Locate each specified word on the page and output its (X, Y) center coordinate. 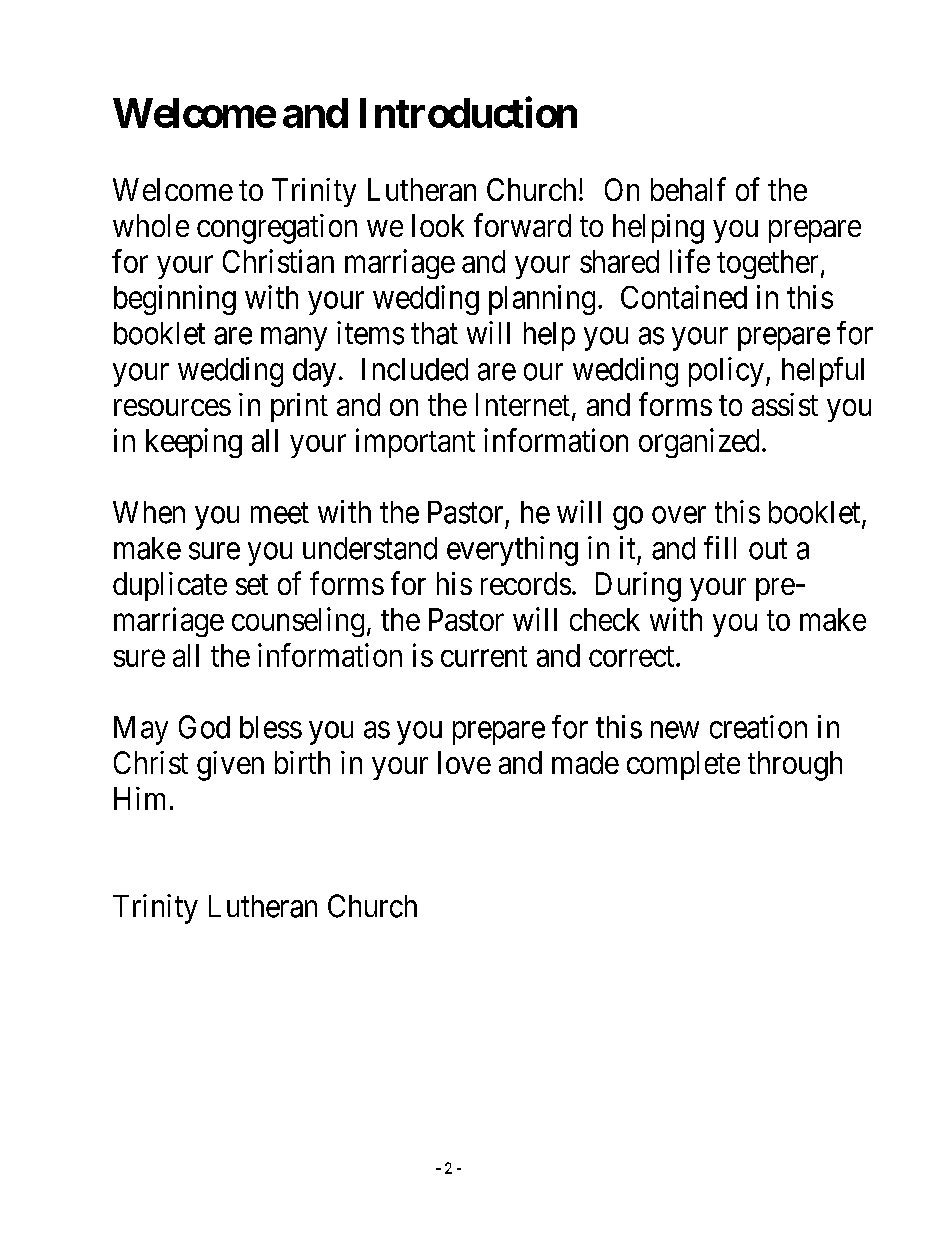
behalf (688, 189)
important (415, 443)
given (230, 766)
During (638, 587)
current (484, 656)
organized (699, 443)
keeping (194, 443)
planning (542, 300)
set (252, 585)
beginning (175, 300)
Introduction (468, 112)
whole (151, 225)
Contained (684, 297)
